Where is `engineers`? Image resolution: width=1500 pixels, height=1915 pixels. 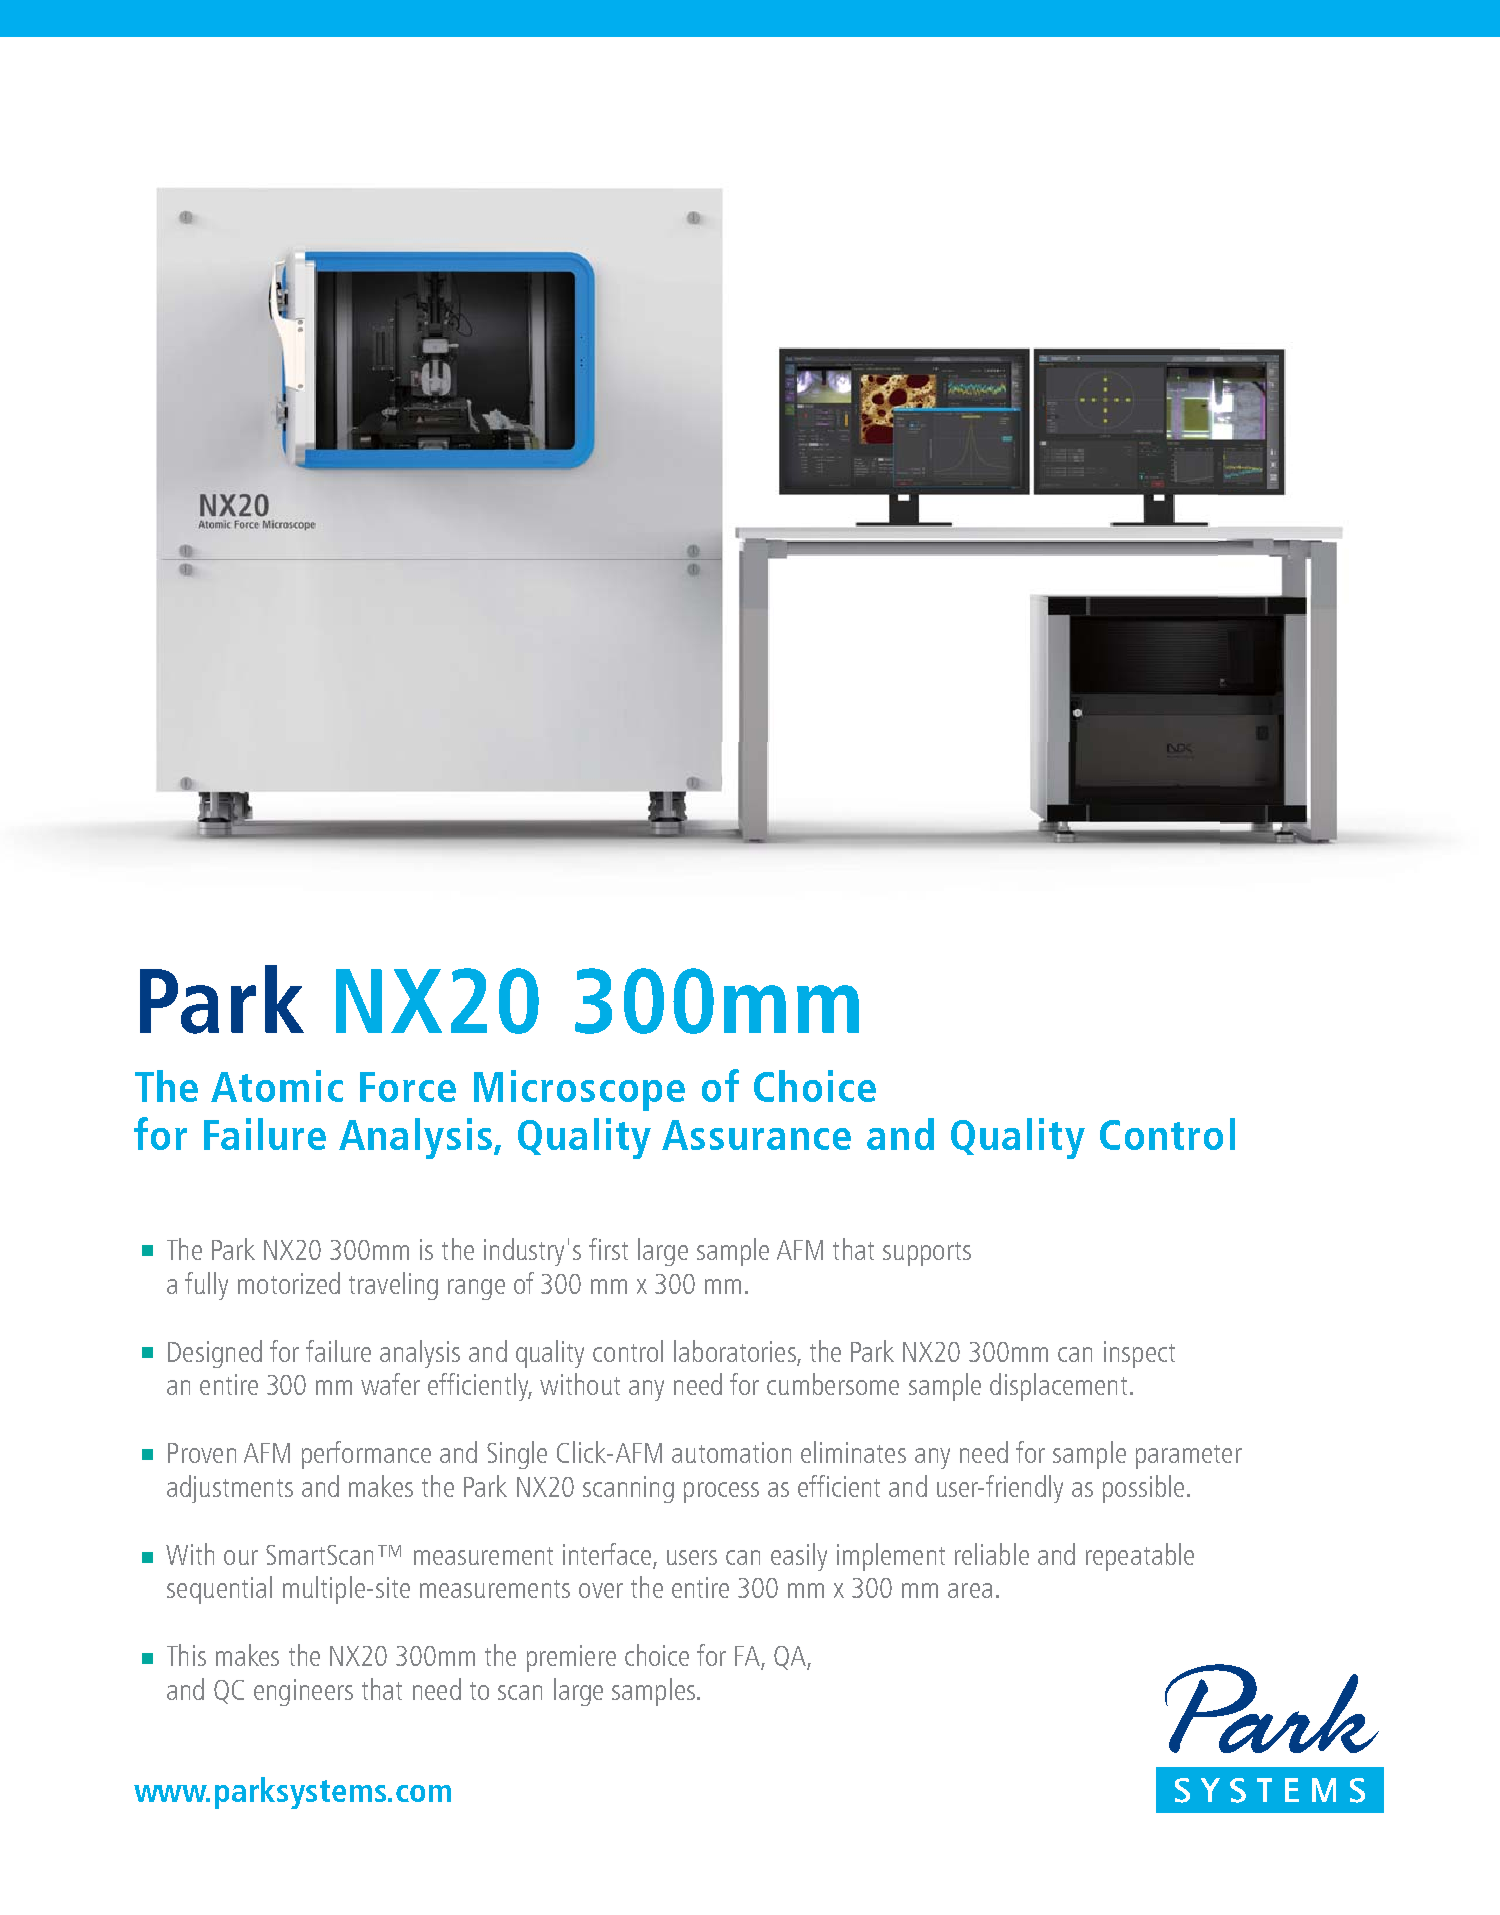
engineers is located at coordinates (303, 1692).
